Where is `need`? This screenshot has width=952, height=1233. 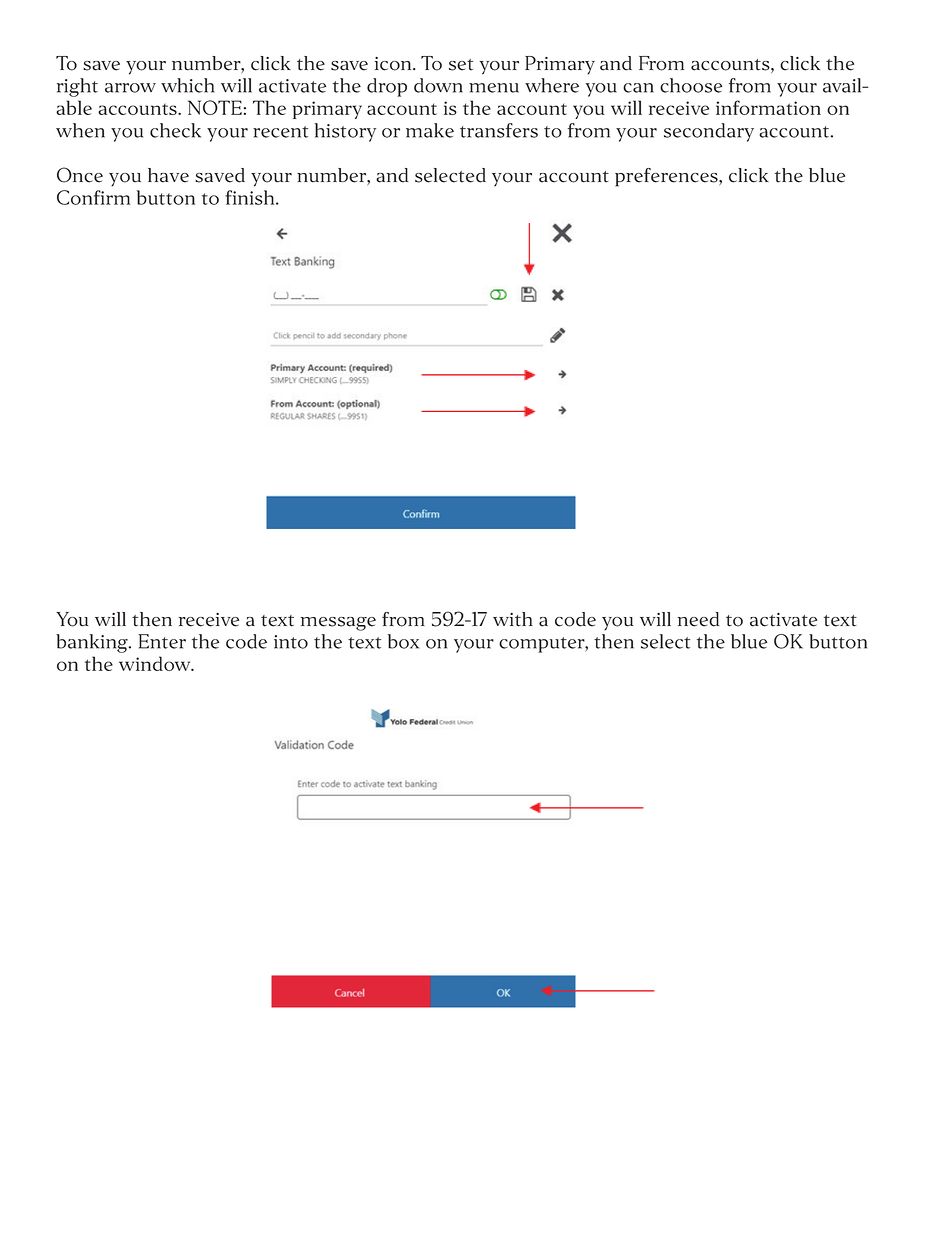 need is located at coordinates (698, 619).
